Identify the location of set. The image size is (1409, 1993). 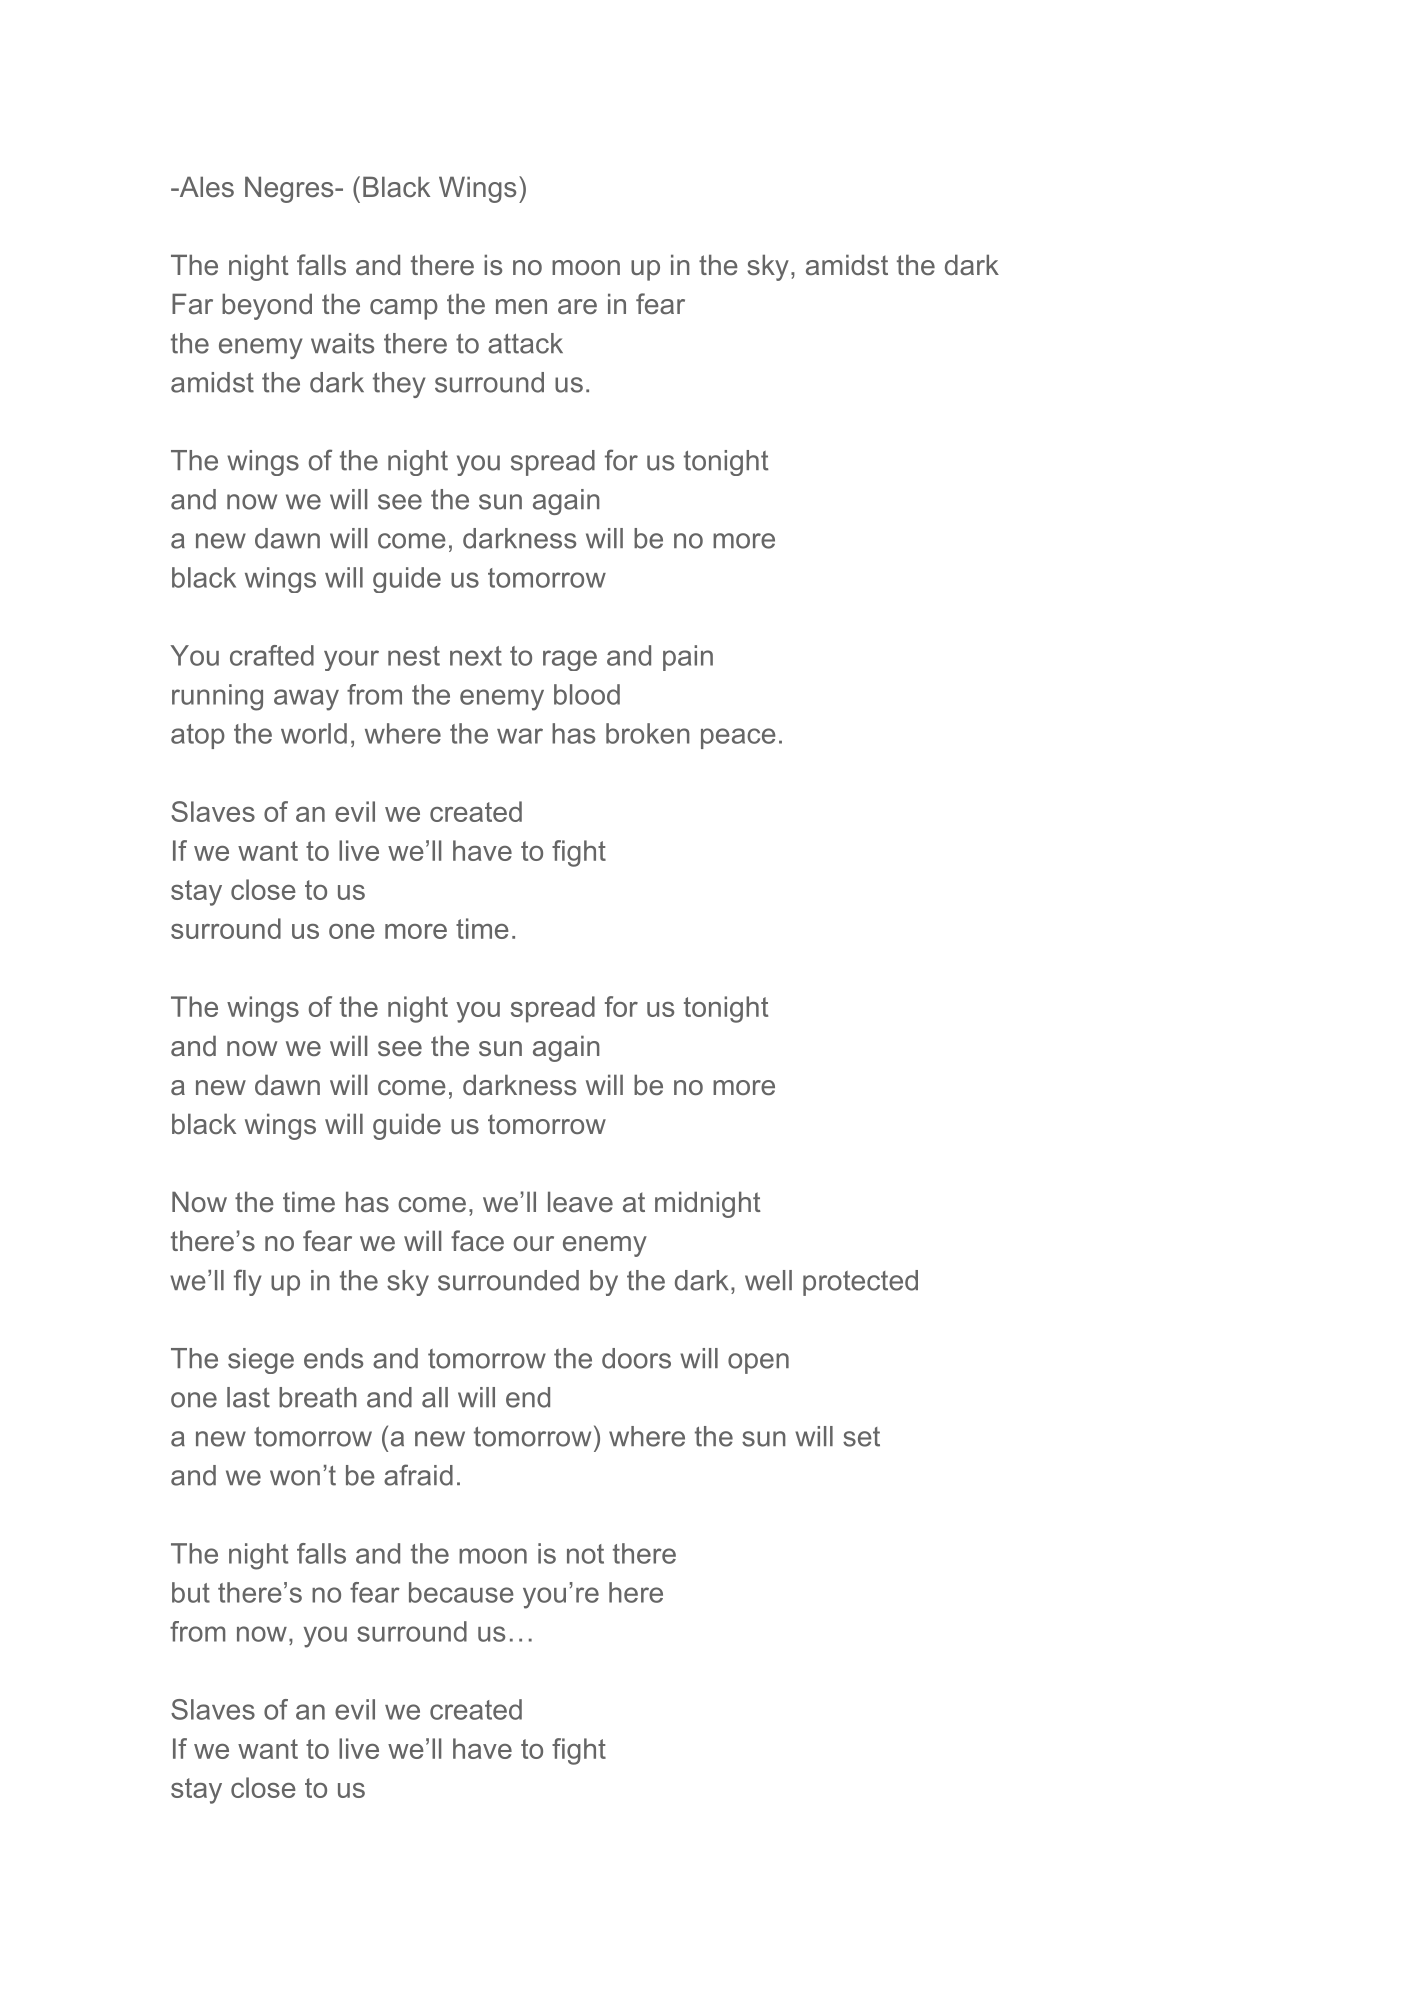
(861, 1437).
